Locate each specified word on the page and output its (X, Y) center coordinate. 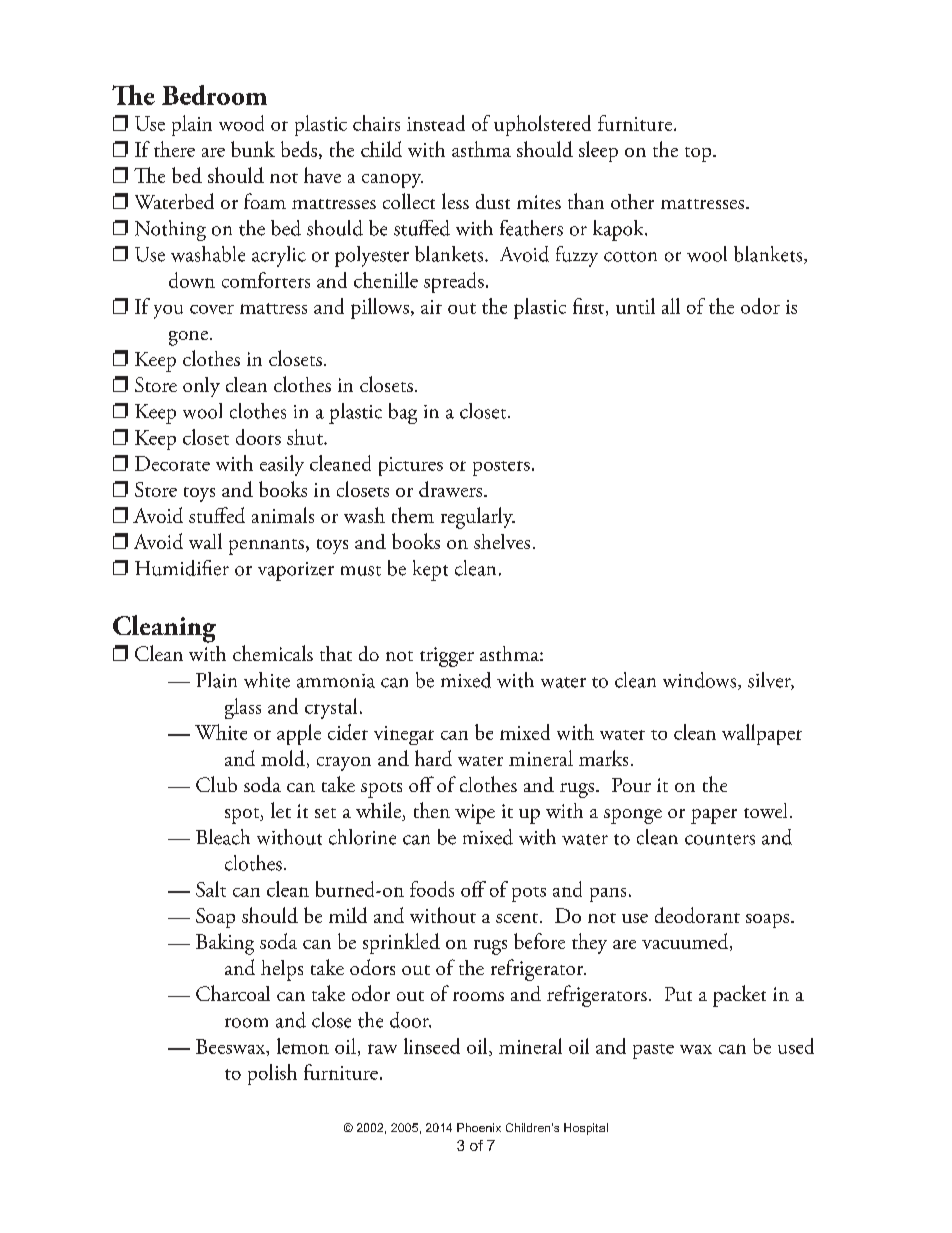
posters (501, 468)
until (635, 306)
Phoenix (479, 1127)
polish (272, 1074)
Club (216, 784)
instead (436, 123)
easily (282, 465)
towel (765, 810)
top (699, 154)
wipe (475, 814)
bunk (253, 149)
